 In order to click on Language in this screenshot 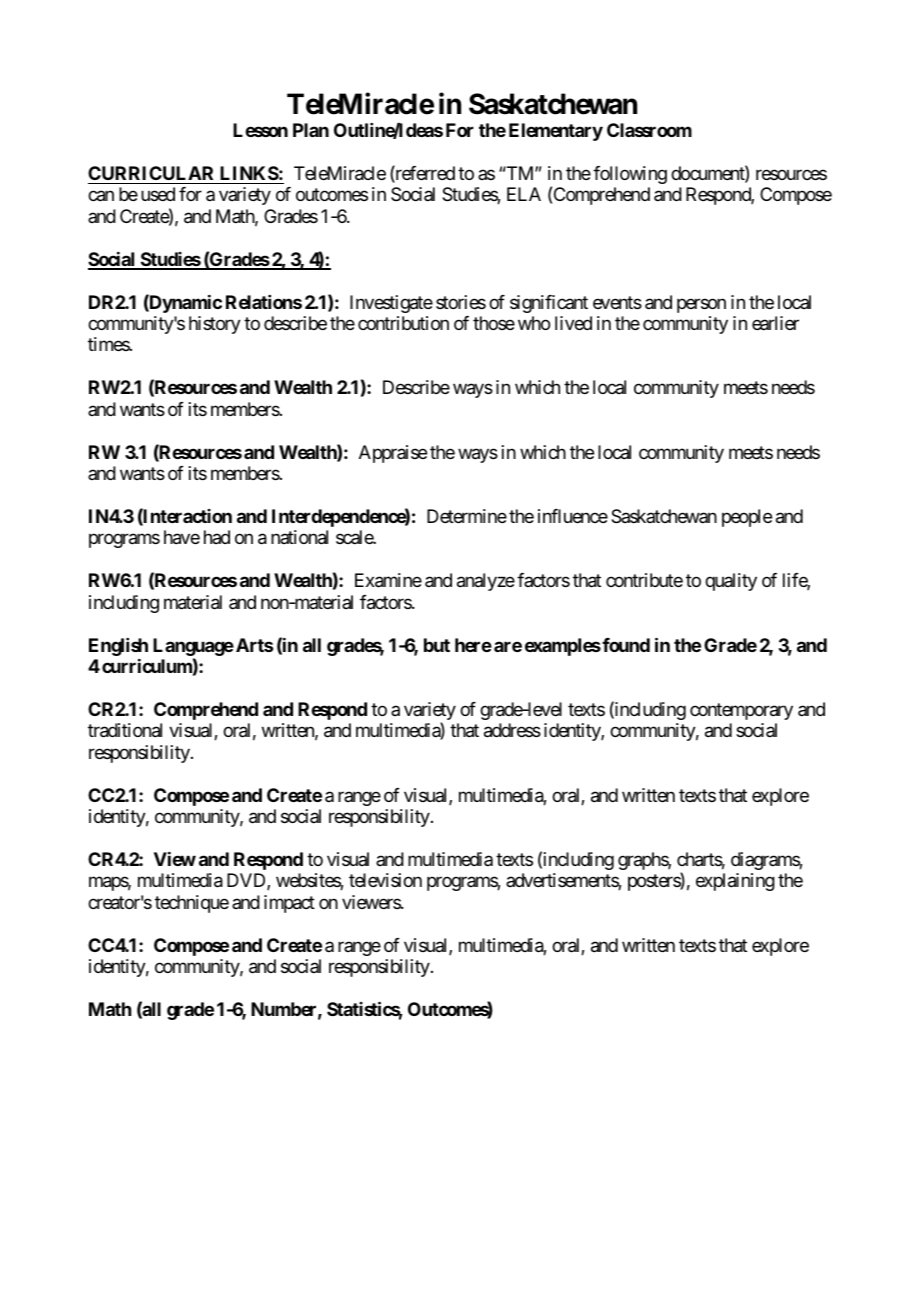, I will do `click(193, 647)`.
